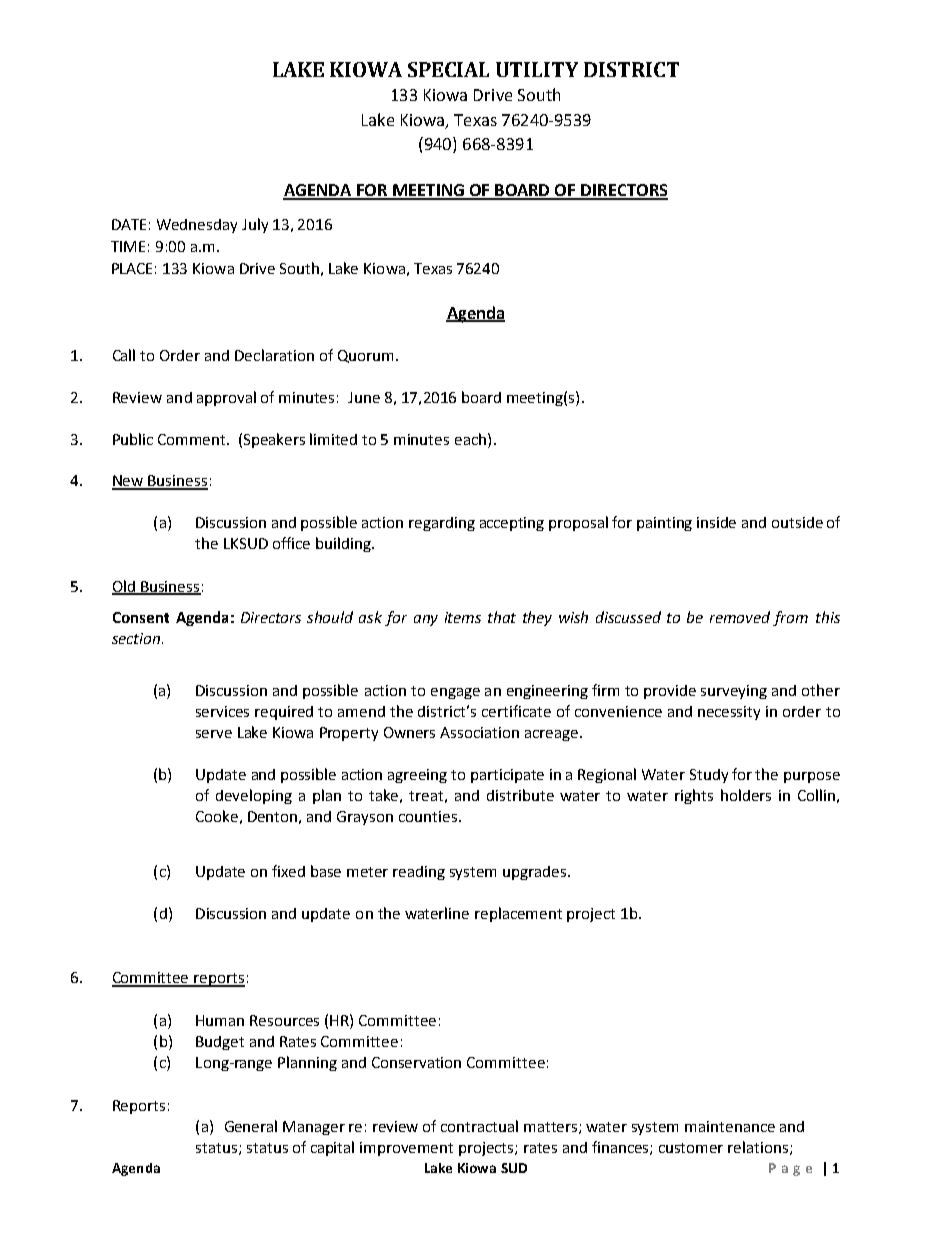  Describe the element at coordinates (197, 226) in the screenshot. I see `Wednesday` at that location.
